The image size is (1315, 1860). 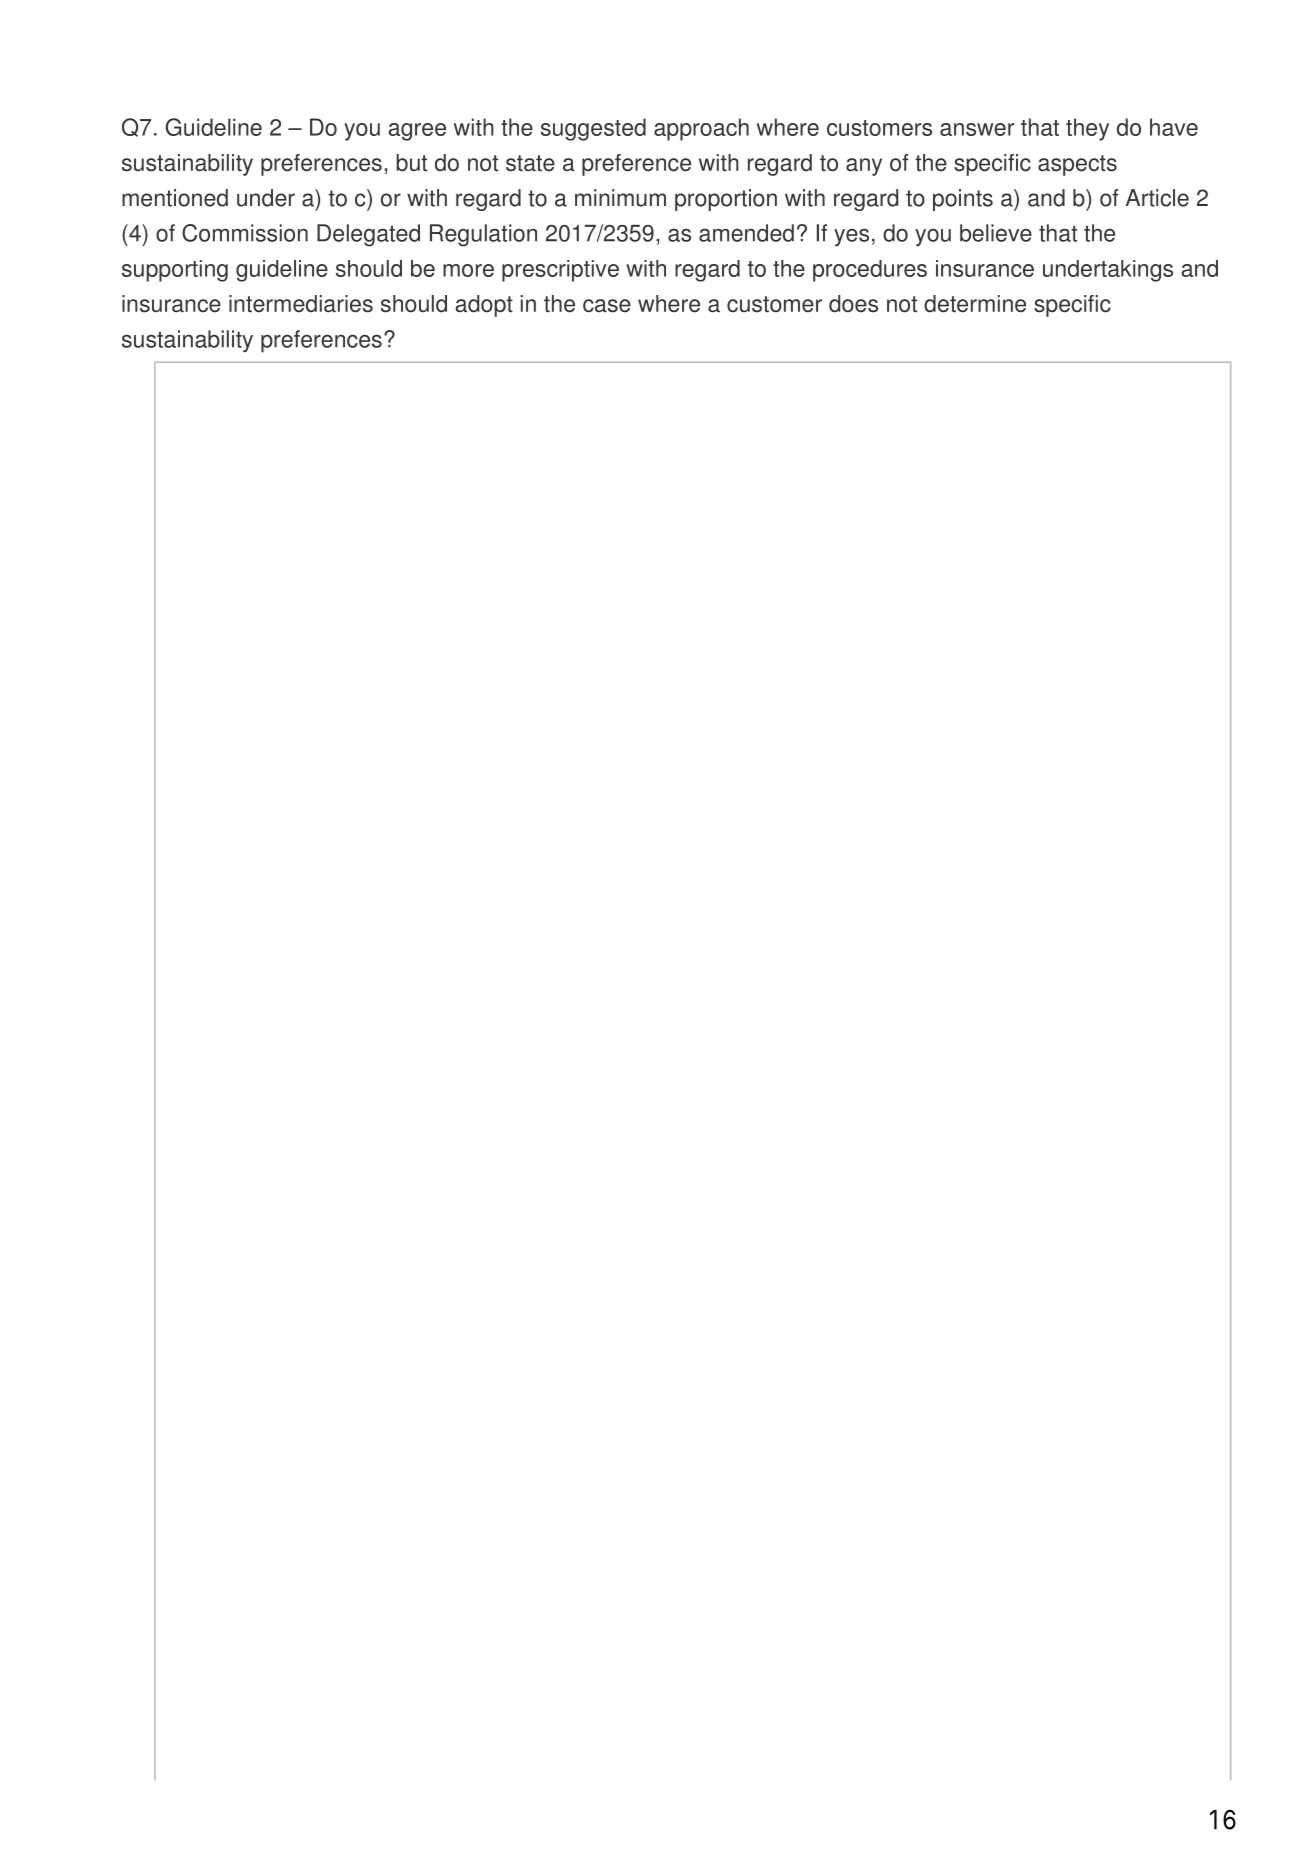 What do you see at coordinates (701, 129) in the screenshot?
I see `approach` at bounding box center [701, 129].
